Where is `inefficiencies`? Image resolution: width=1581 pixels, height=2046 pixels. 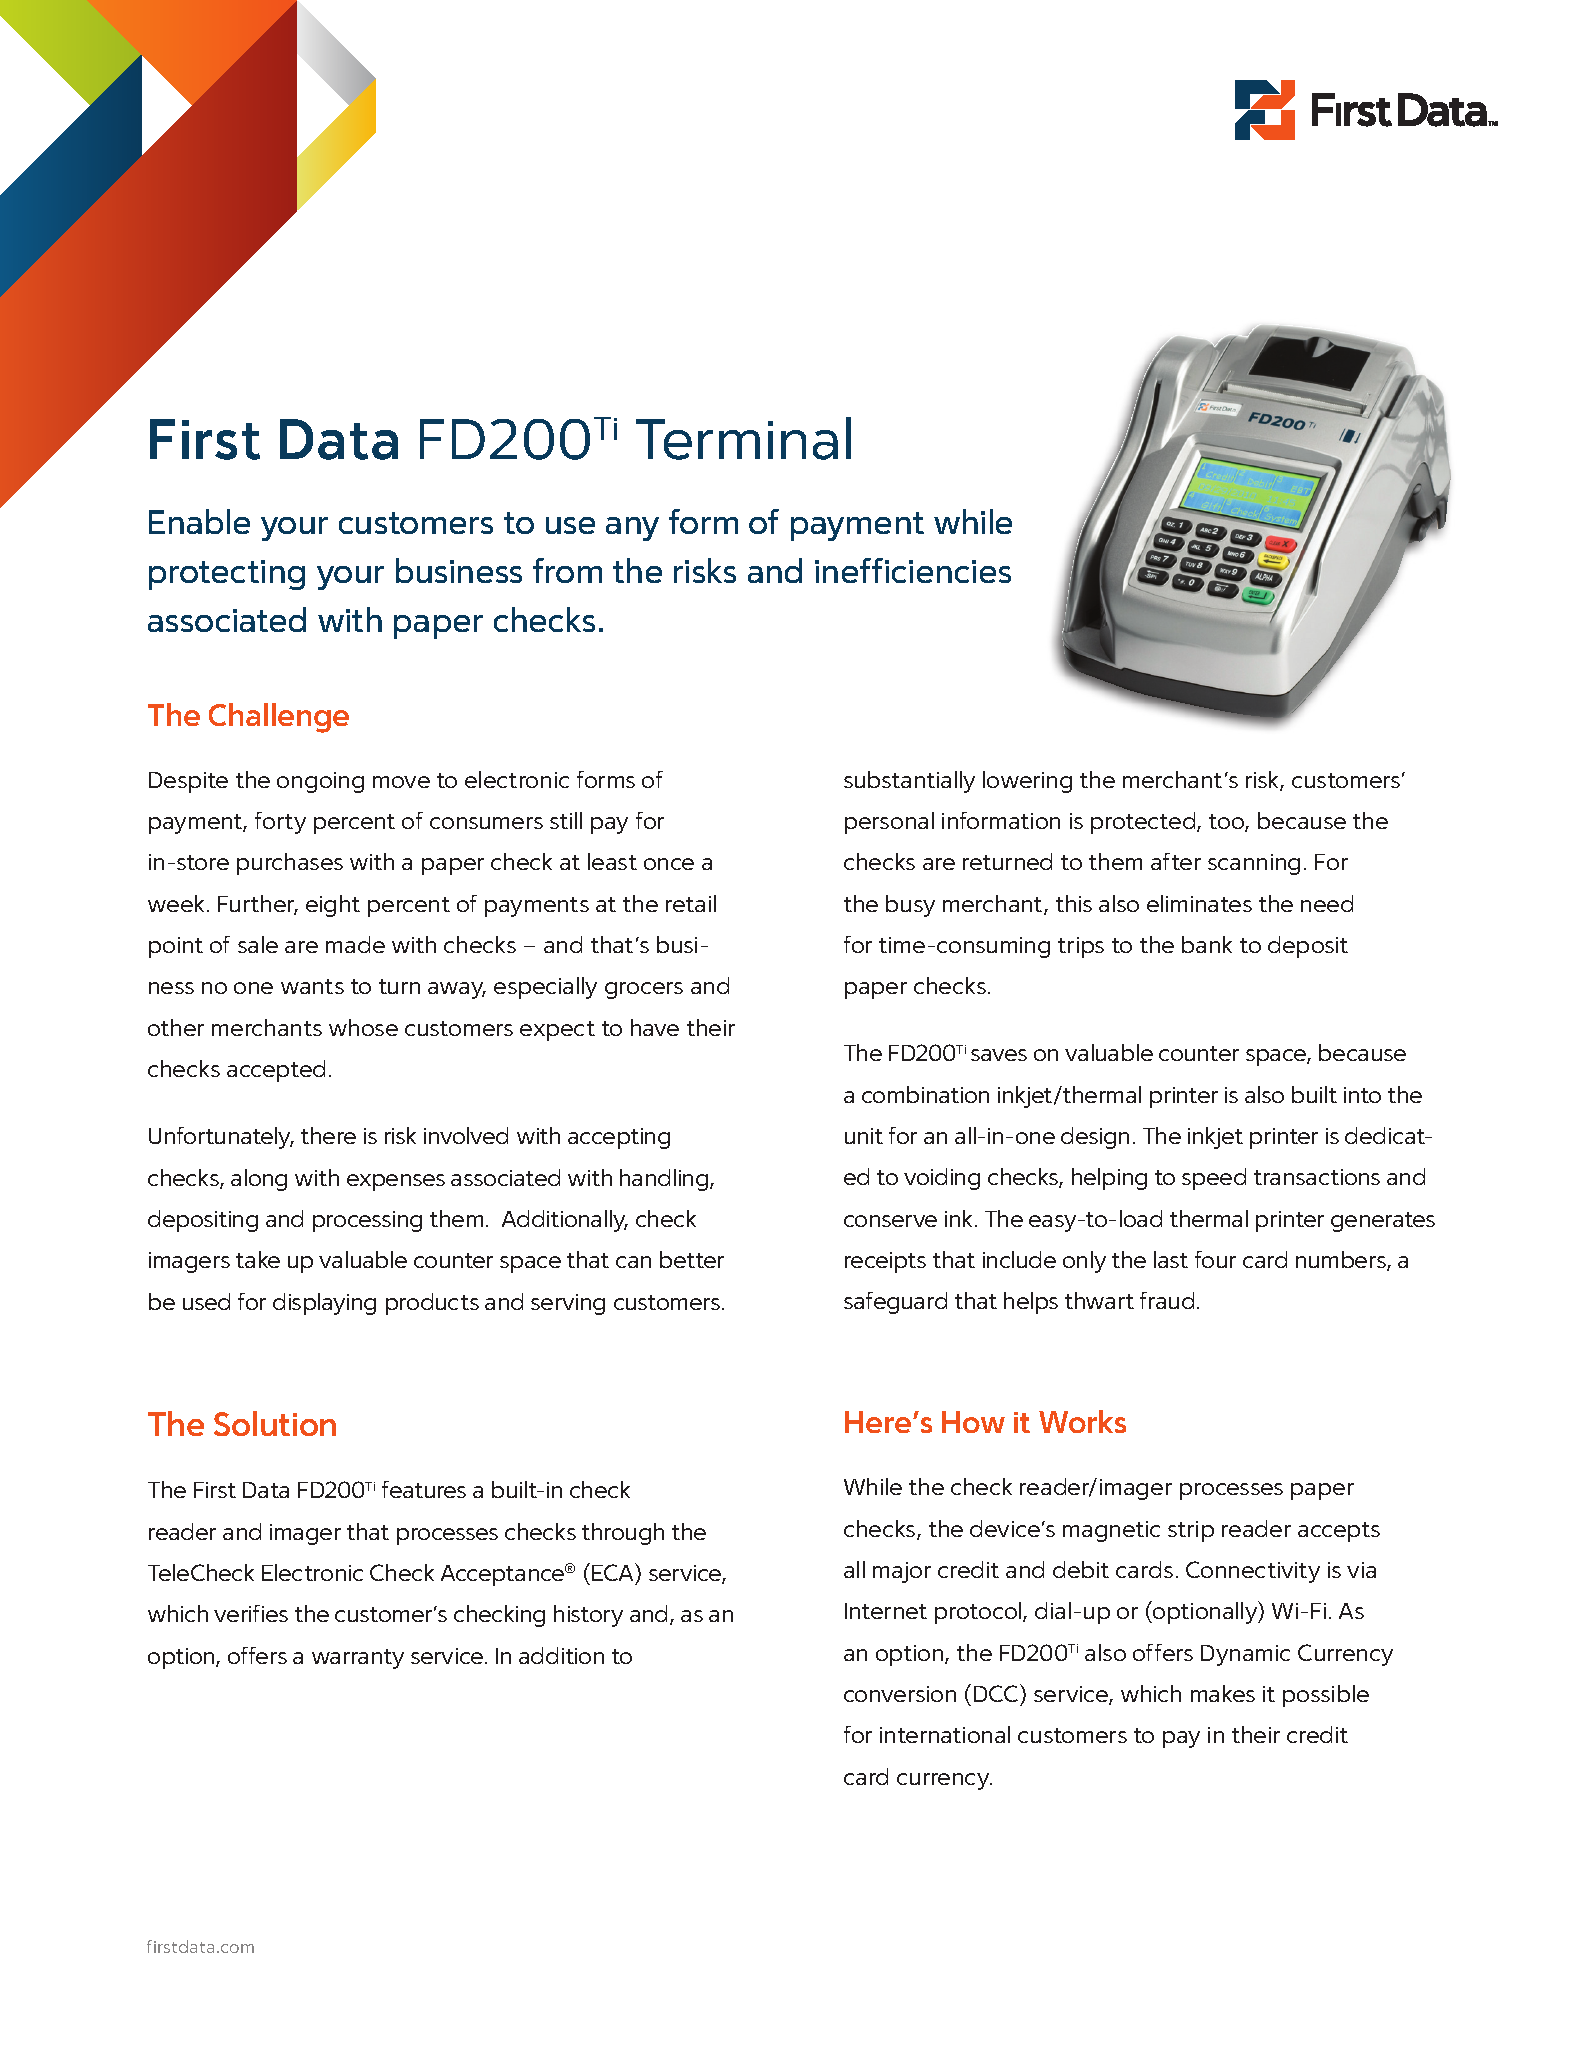 inefficiencies is located at coordinates (913, 570).
